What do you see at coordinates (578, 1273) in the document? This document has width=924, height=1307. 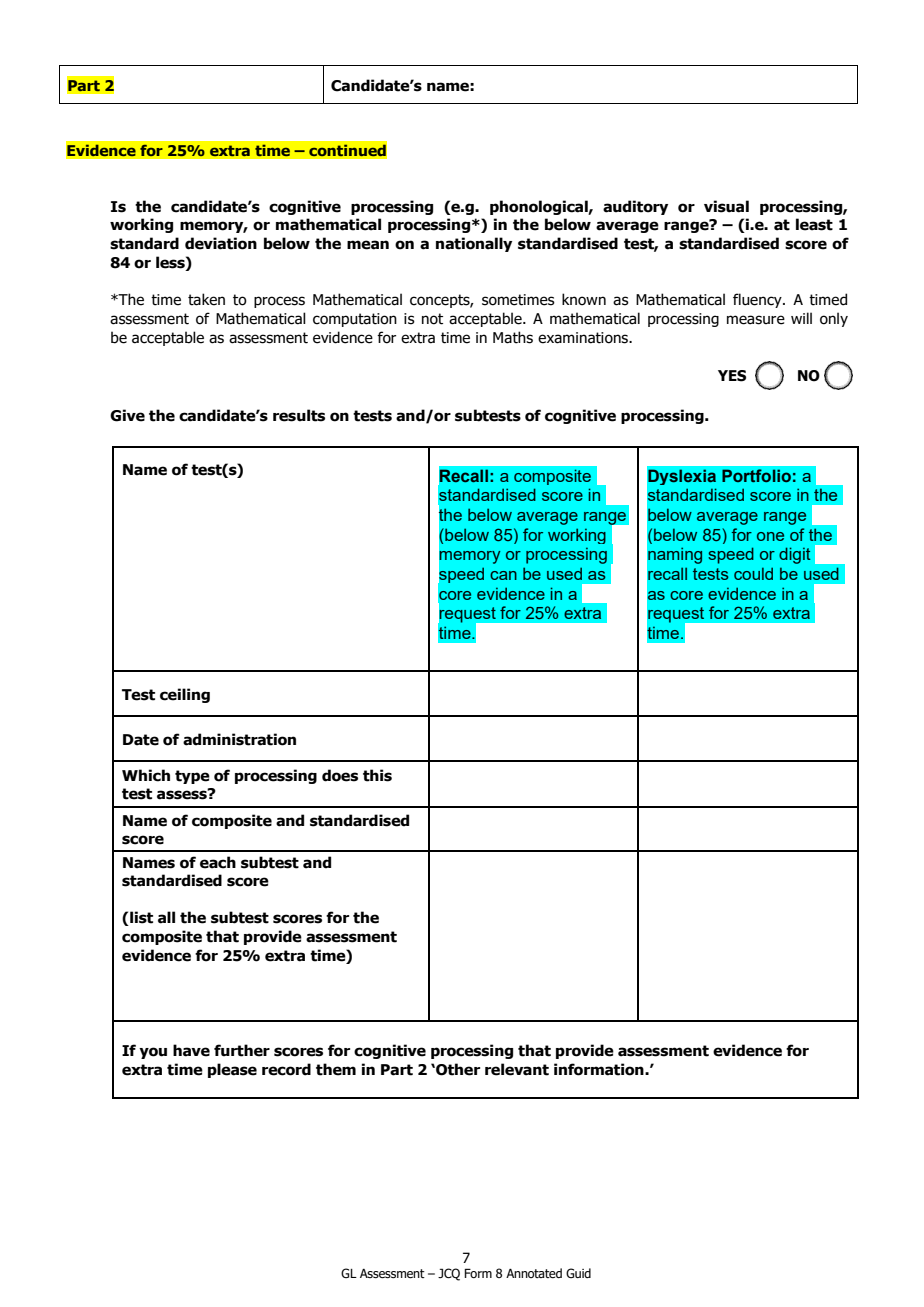 I see `Guid` at bounding box center [578, 1273].
